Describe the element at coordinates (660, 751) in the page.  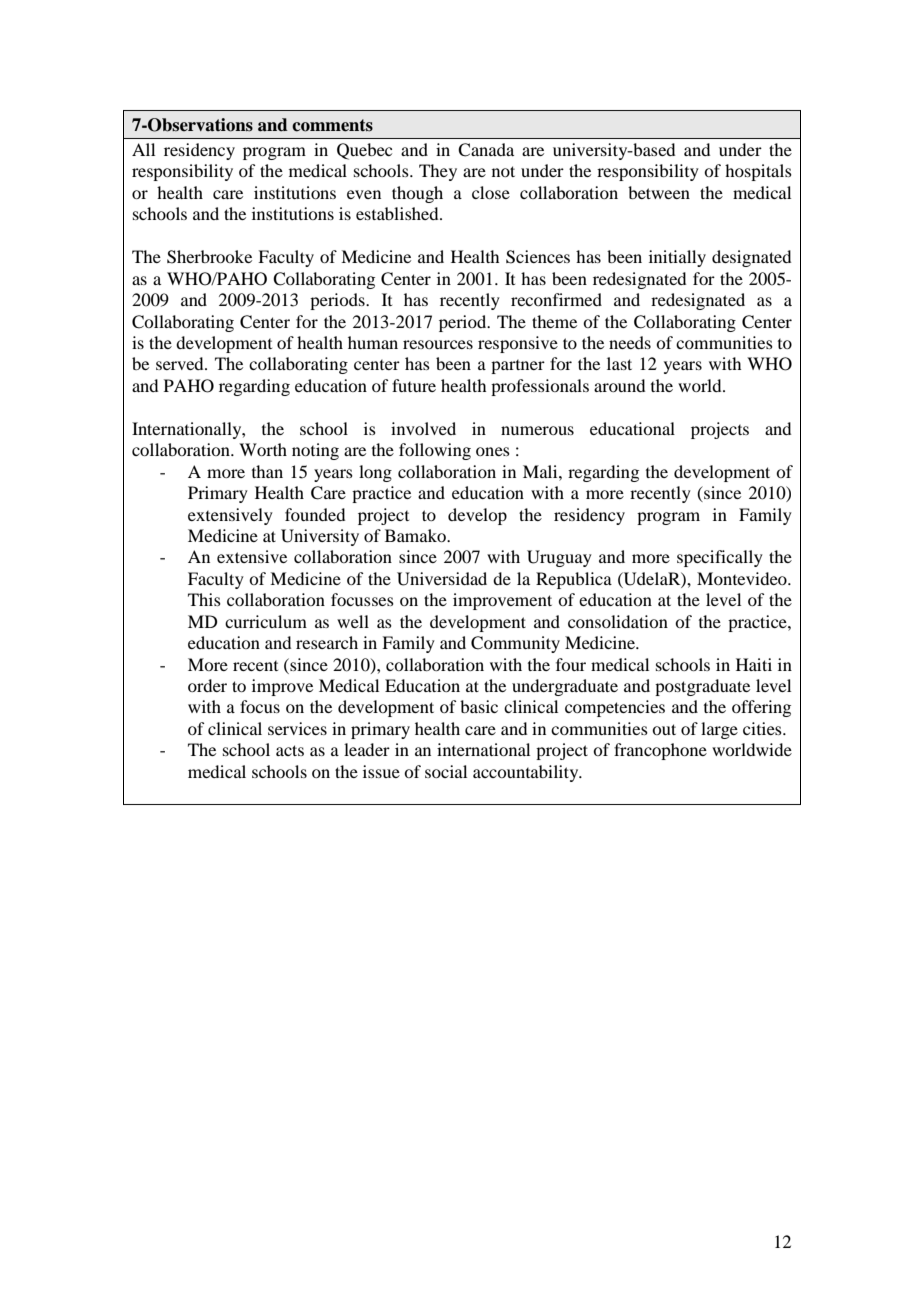
I see `francophone` at that location.
